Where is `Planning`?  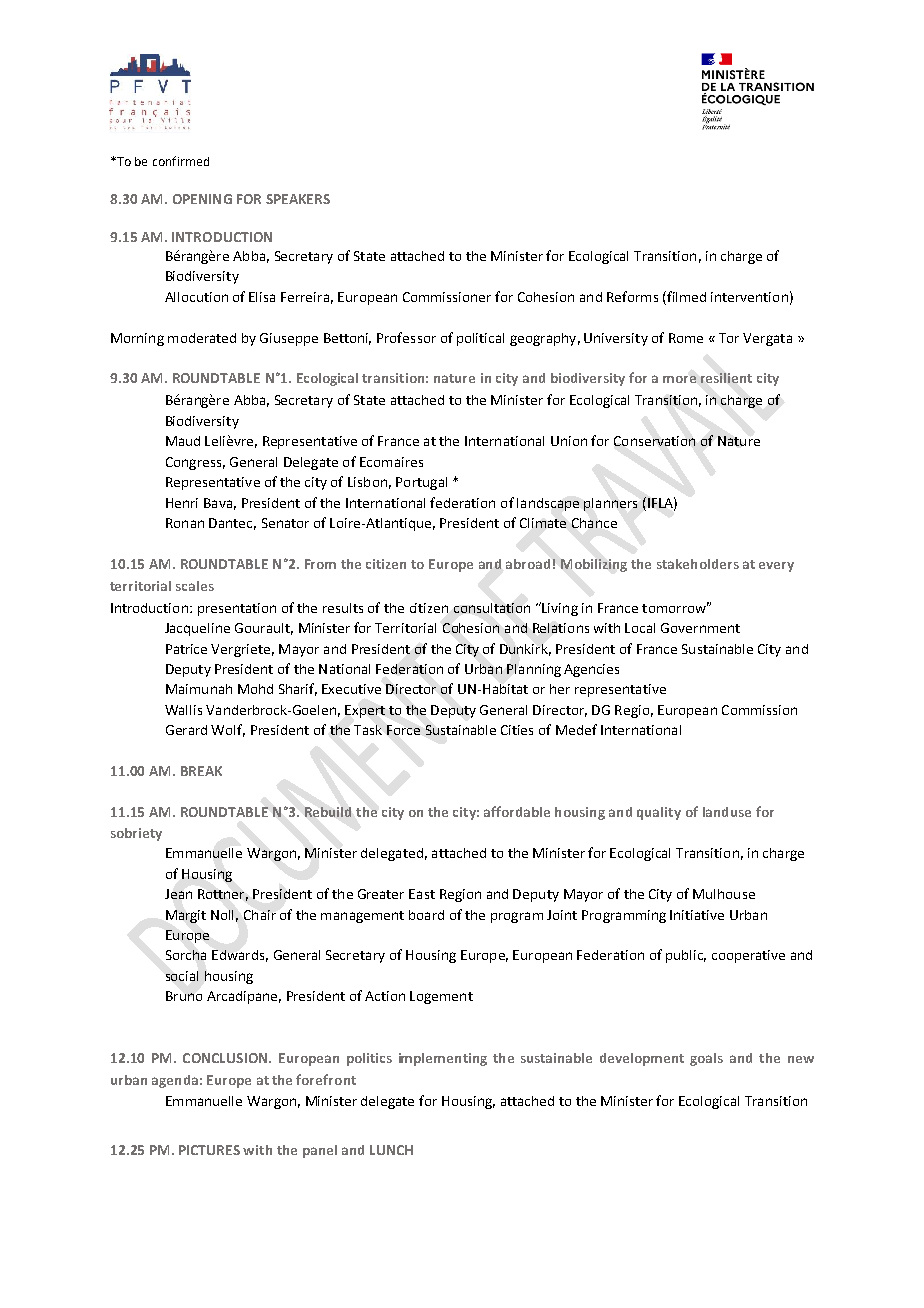 Planning is located at coordinates (534, 670).
